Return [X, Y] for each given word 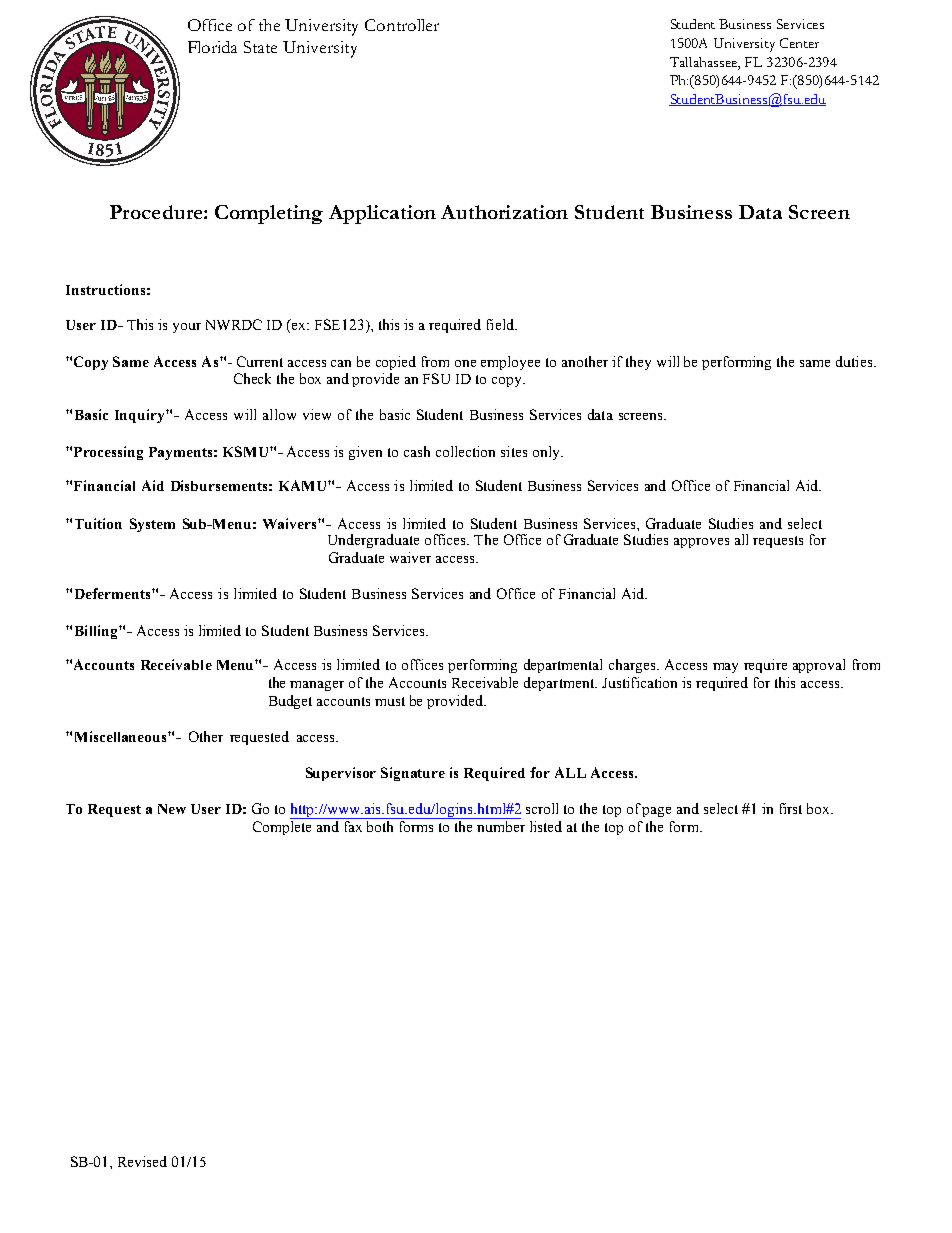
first [791, 808]
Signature [413, 774]
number [500, 825]
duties [855, 361]
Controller [402, 25]
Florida [212, 47]
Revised [142, 1161]
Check [252, 378]
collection [465, 451]
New [172, 809]
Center [799, 43]
